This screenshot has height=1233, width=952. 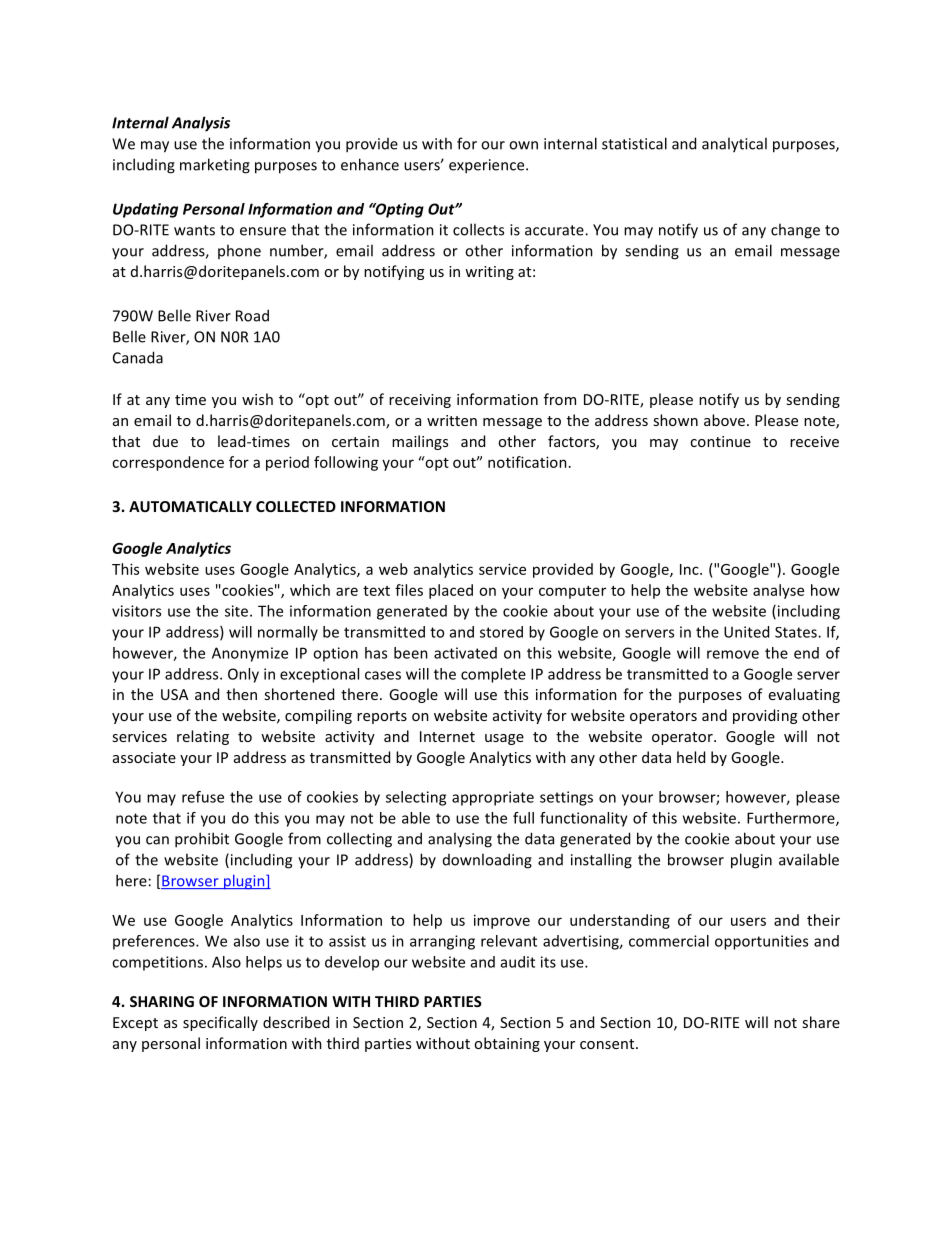 I want to click on written, so click(x=452, y=420).
